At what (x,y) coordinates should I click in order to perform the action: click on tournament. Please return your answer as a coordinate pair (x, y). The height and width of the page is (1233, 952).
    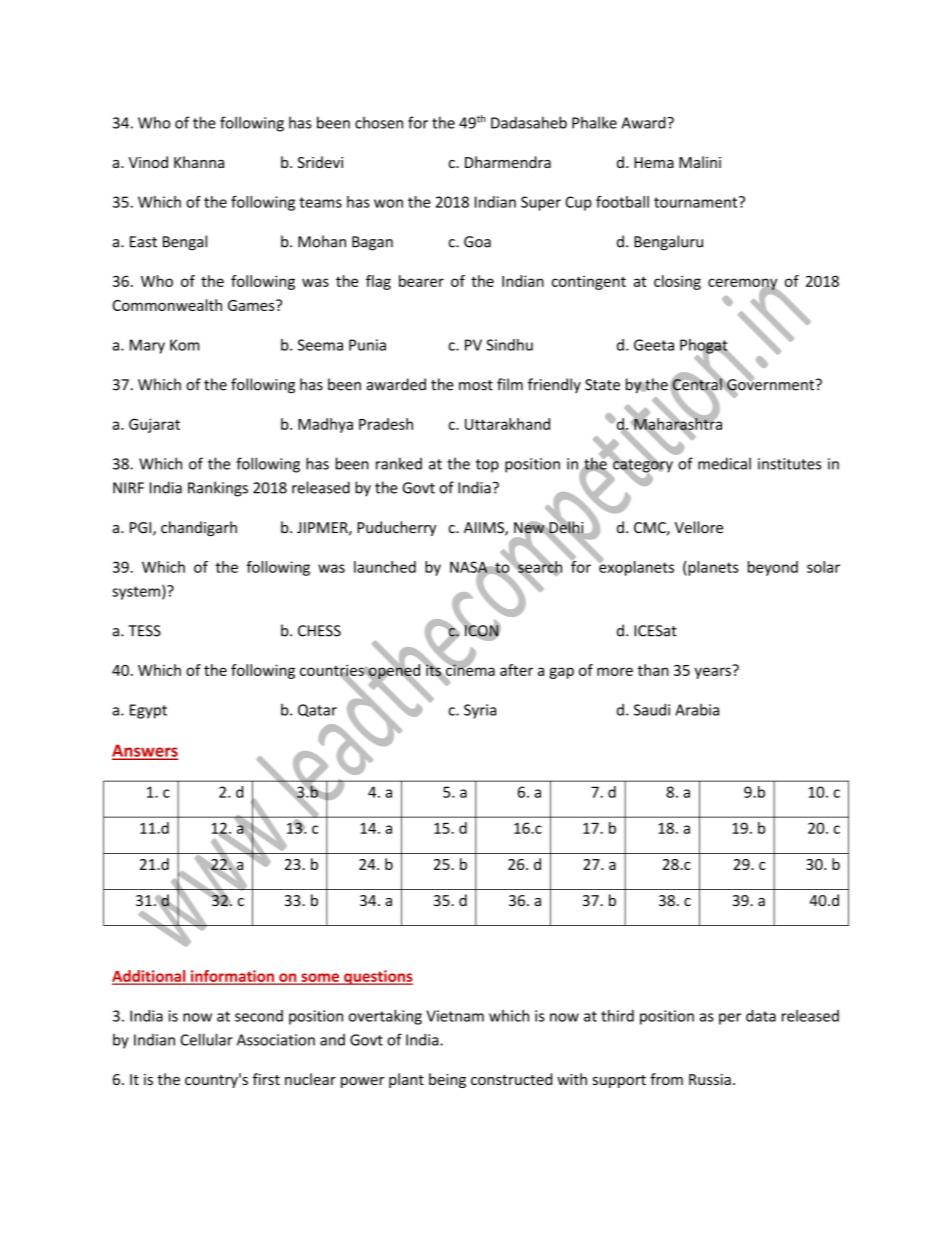
    Looking at the image, I should click on (697, 202).
